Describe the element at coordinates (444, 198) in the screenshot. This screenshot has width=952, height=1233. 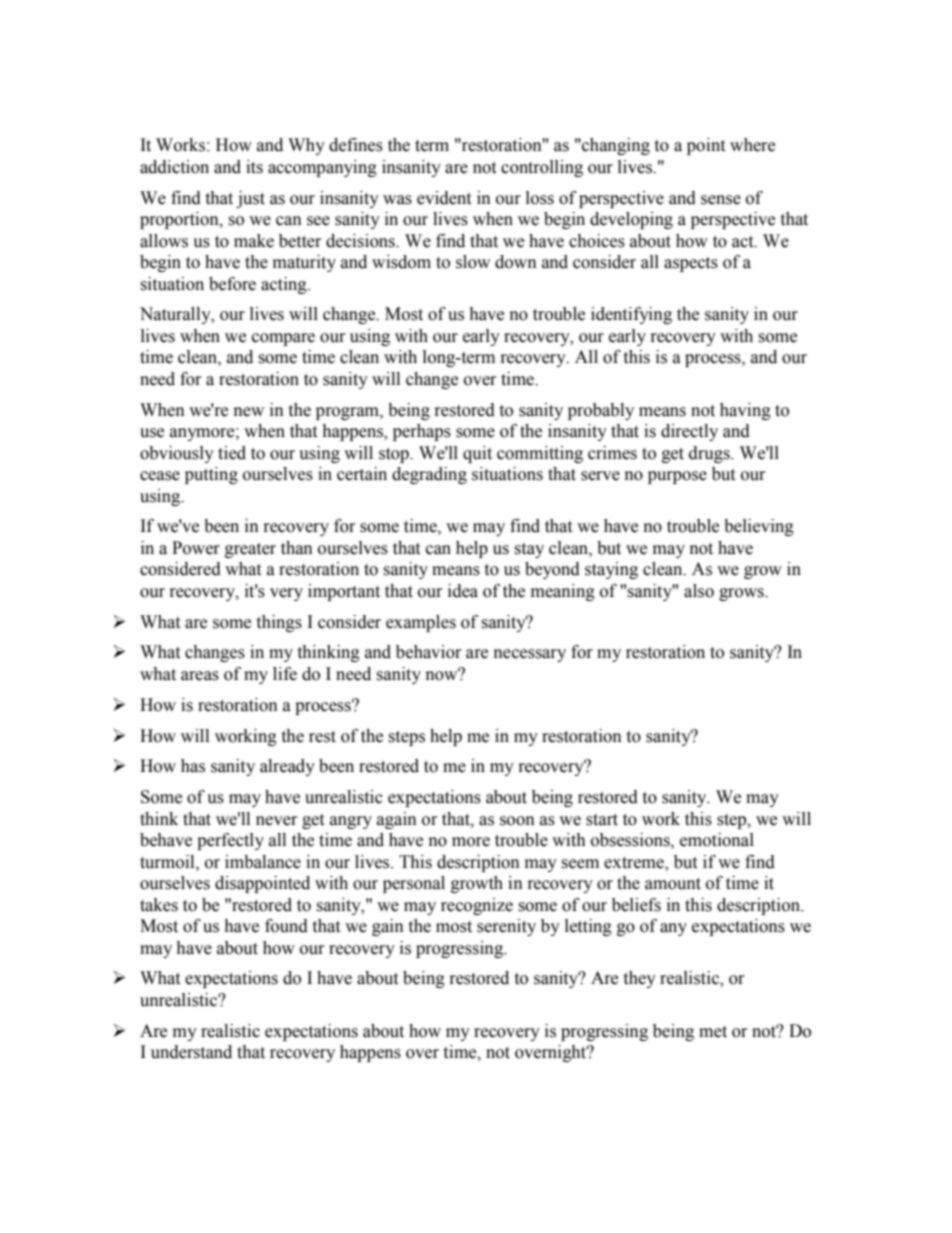
I see `evident` at that location.
